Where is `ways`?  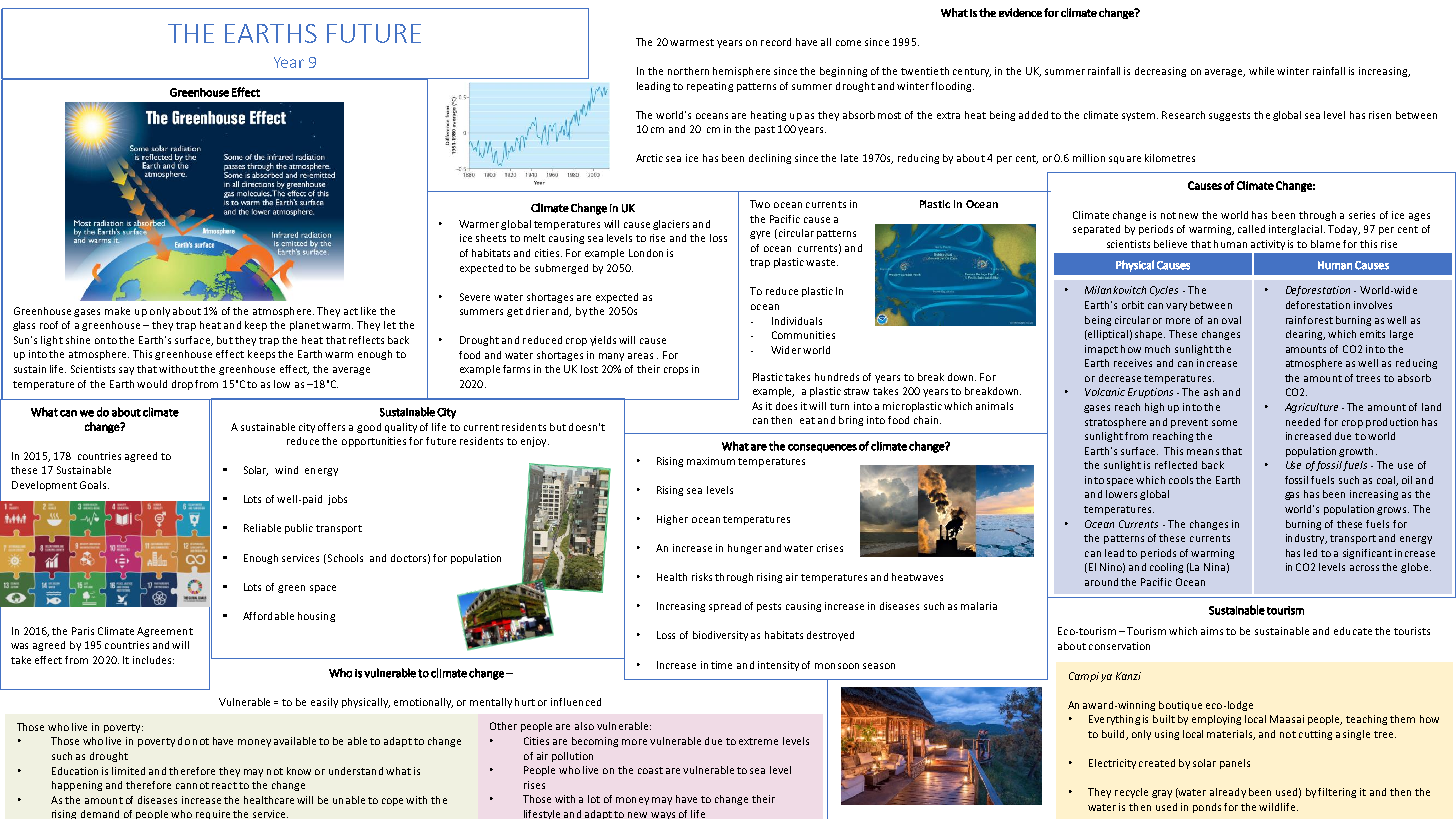 ways is located at coordinates (663, 815).
